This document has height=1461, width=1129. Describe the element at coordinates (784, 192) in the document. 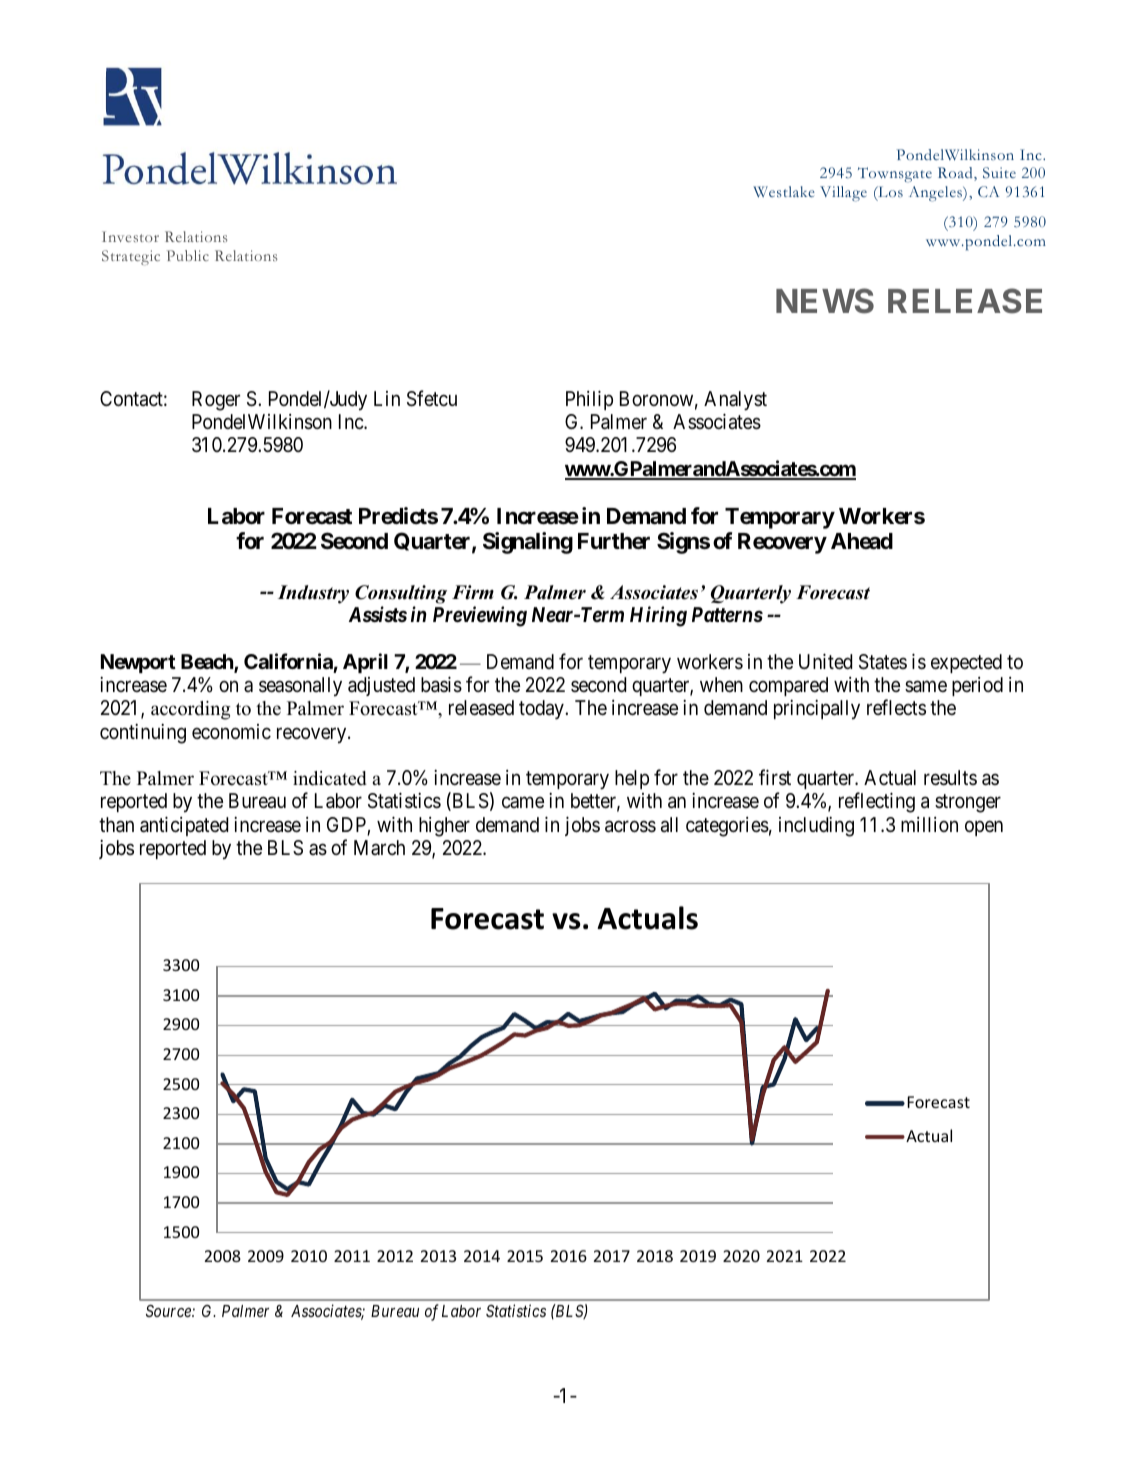

I see `Westlake` at that location.
